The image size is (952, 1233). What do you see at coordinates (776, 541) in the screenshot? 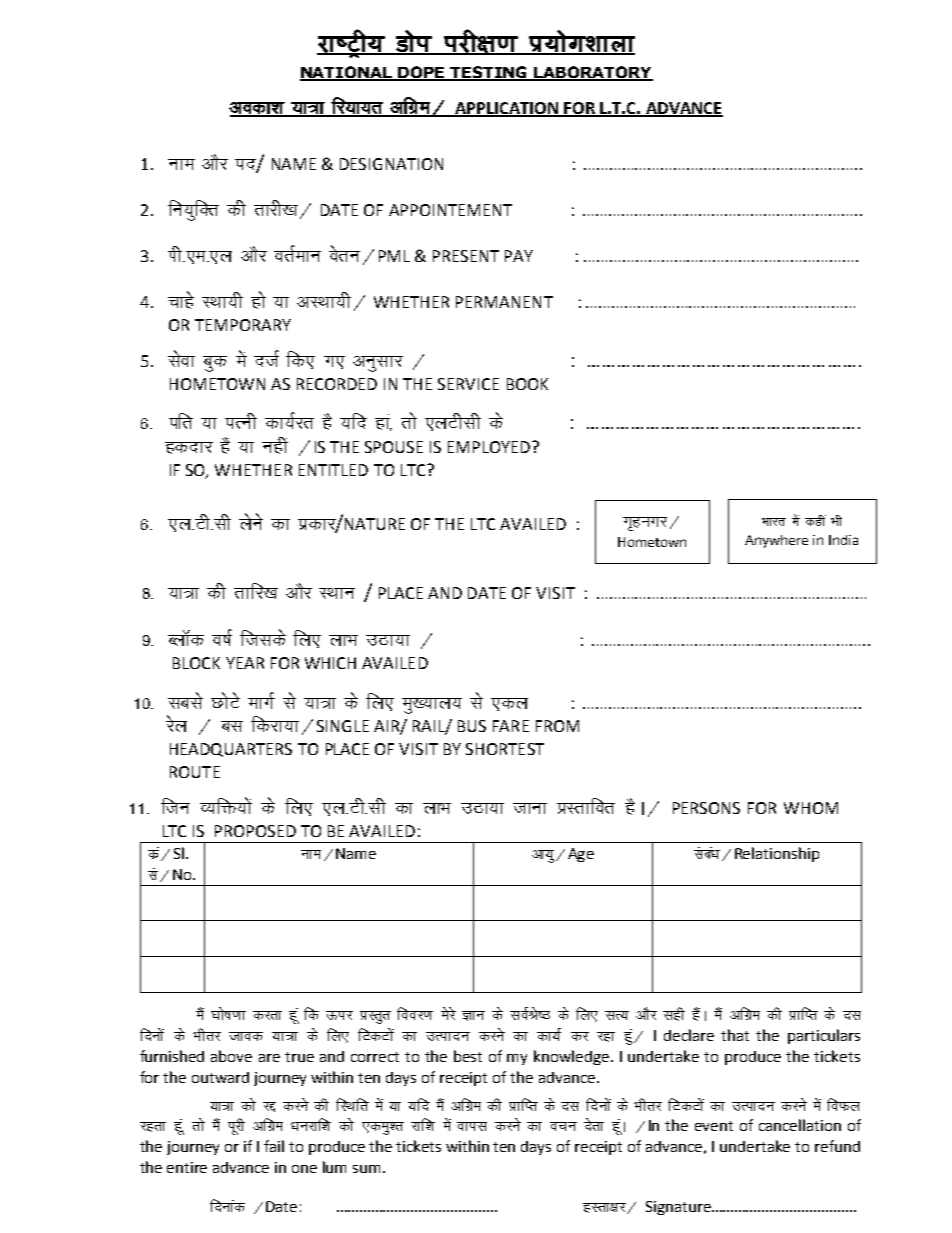
I see `Anywhere` at bounding box center [776, 541].
